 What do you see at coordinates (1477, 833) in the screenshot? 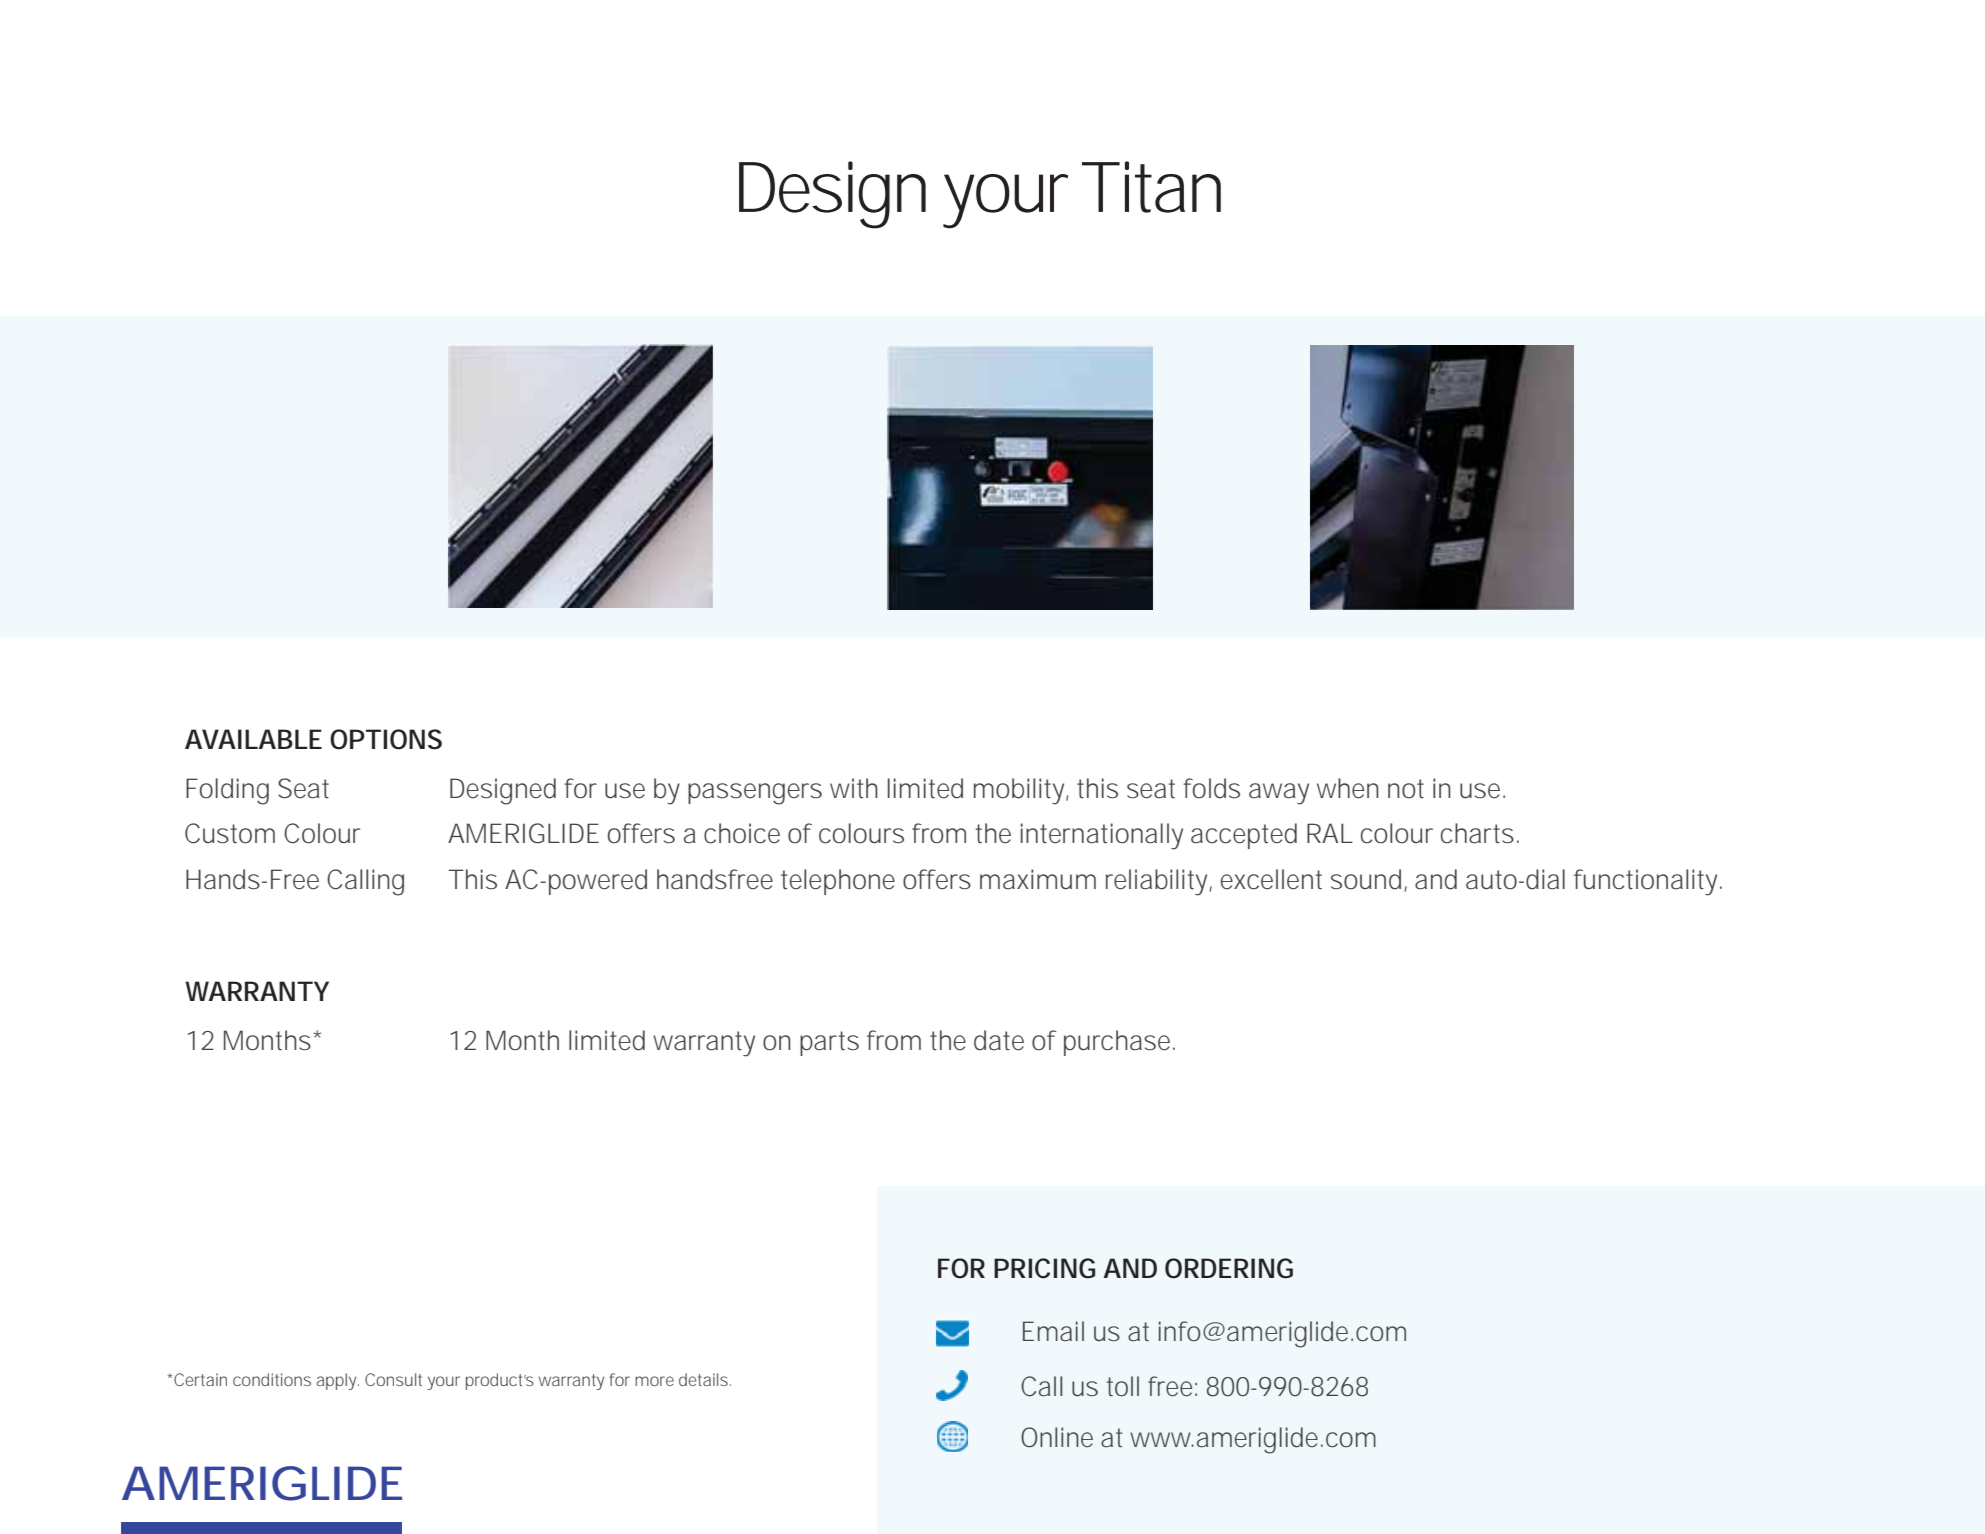
I see `charts` at bounding box center [1477, 833].
